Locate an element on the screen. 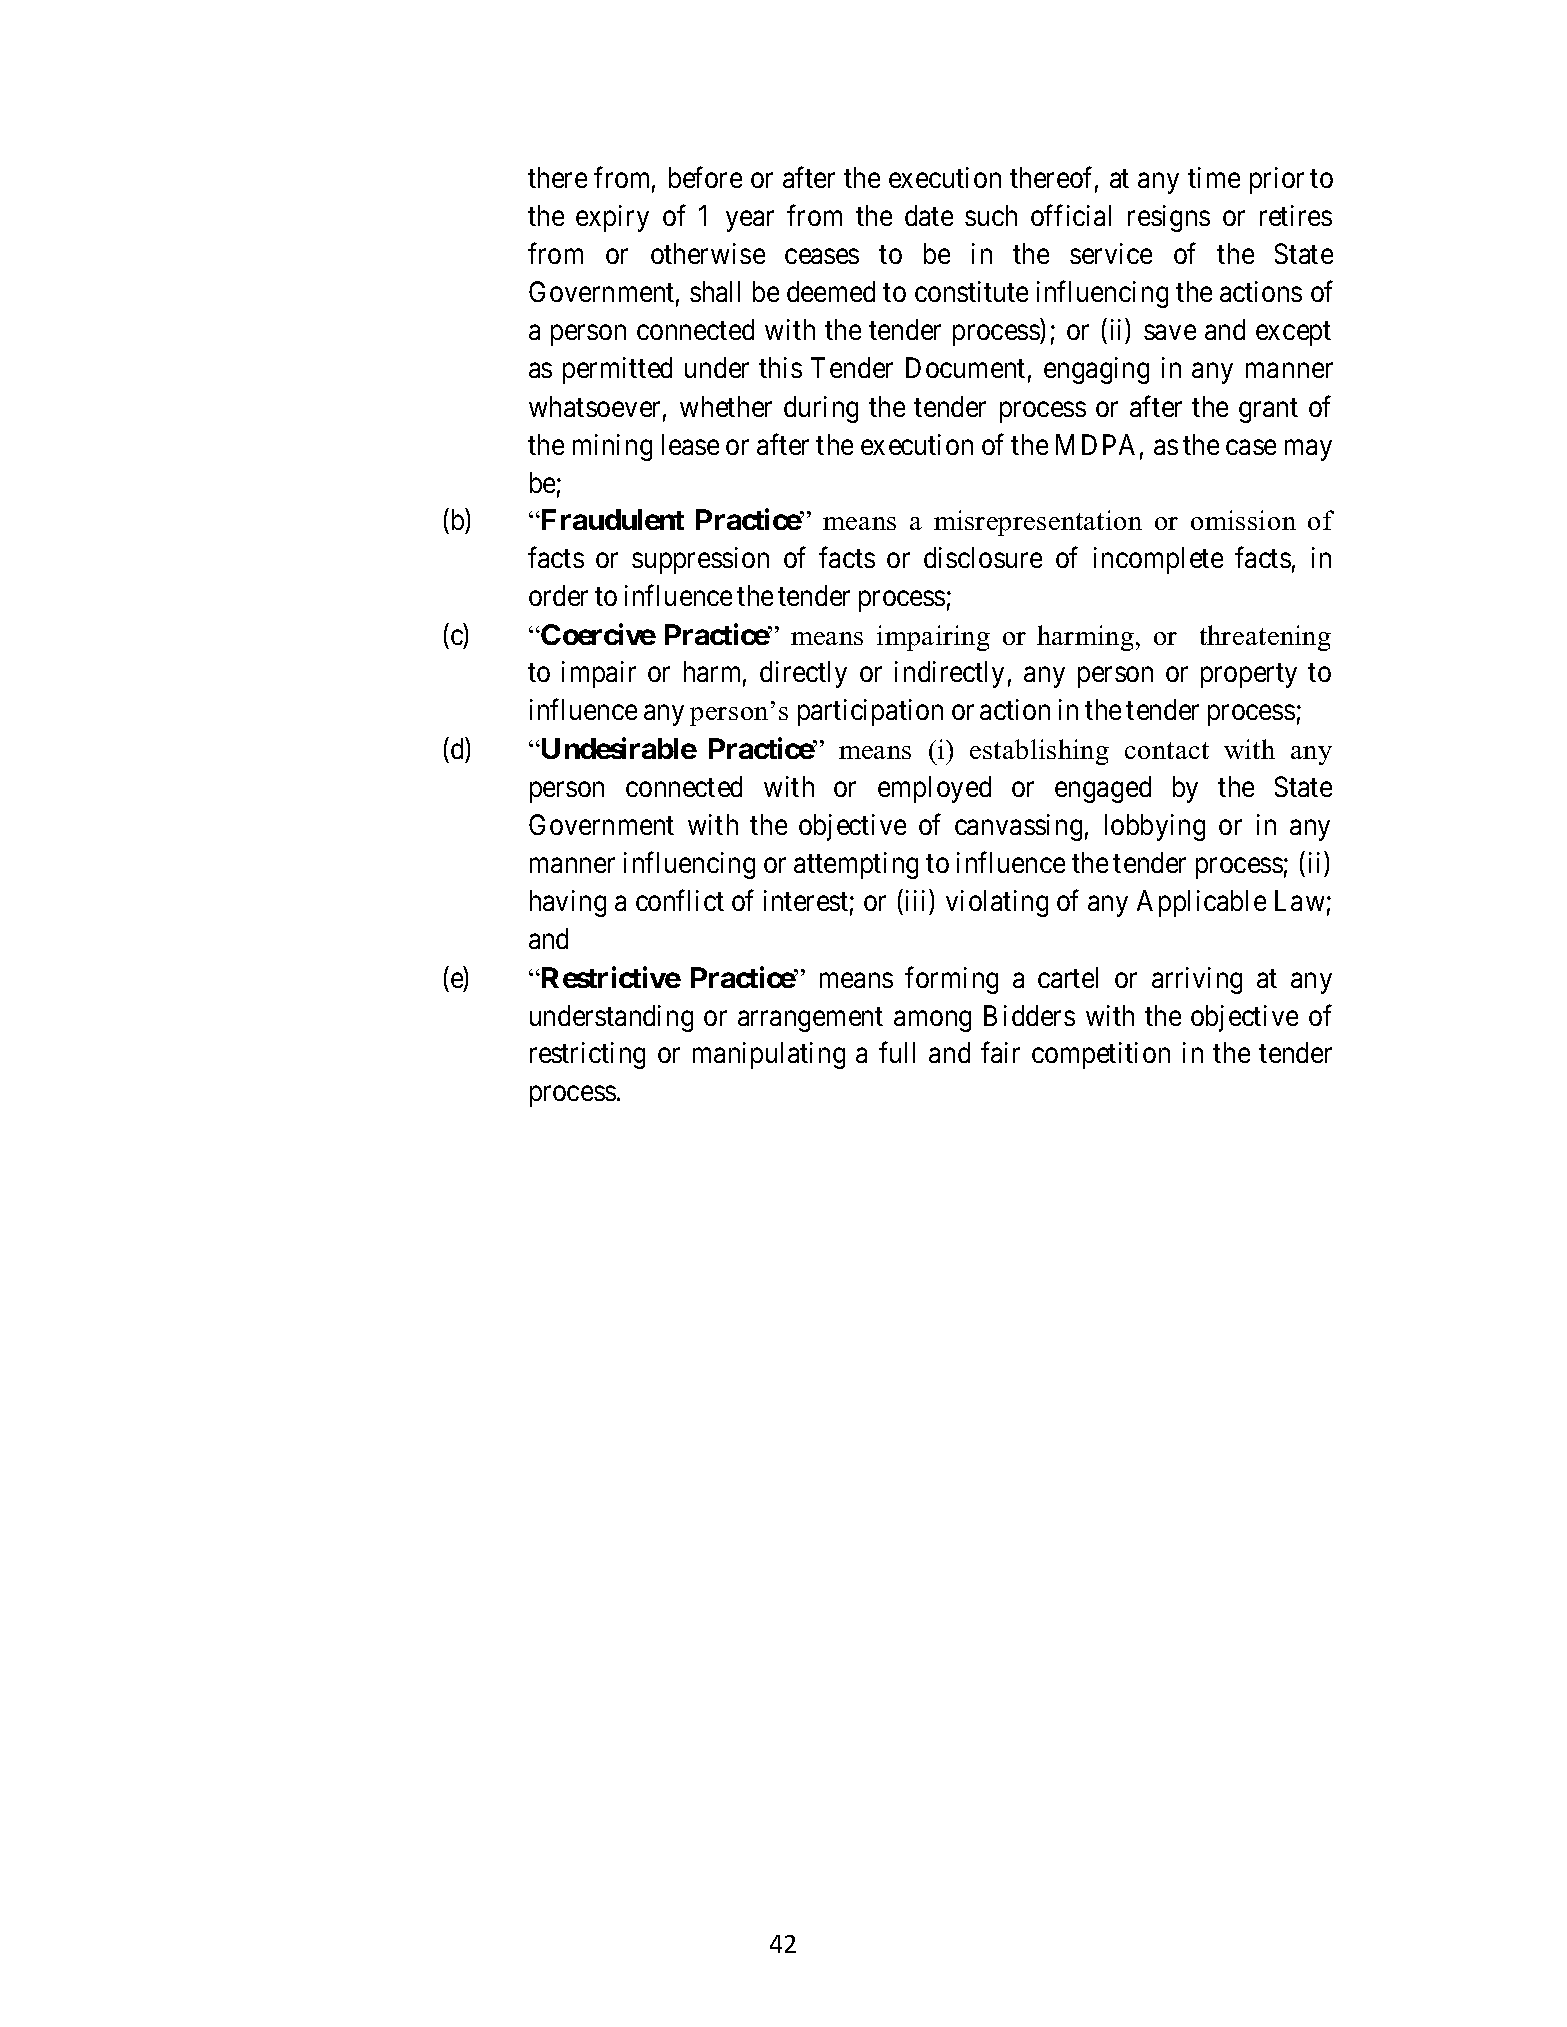 Image resolution: width=1567 pixels, height=2027 pixels. threatening is located at coordinates (1265, 638).
